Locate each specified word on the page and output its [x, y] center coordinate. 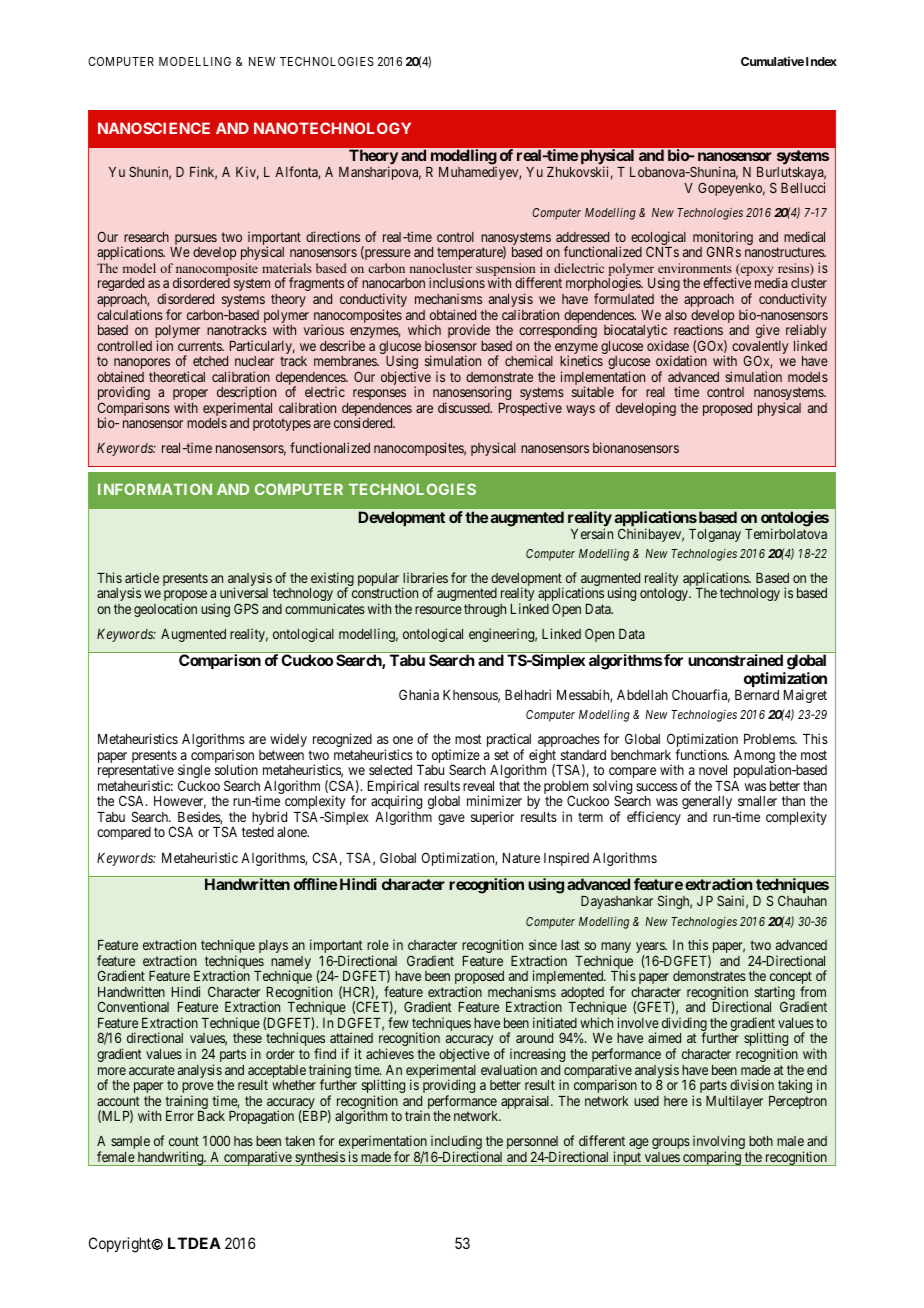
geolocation [165, 610]
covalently [759, 349]
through [485, 610]
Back [211, 1116]
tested [258, 832]
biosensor [451, 345]
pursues [196, 241]
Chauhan [802, 900]
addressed [582, 237]
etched [210, 361]
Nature [521, 858]
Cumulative [772, 61]
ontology [665, 594]
